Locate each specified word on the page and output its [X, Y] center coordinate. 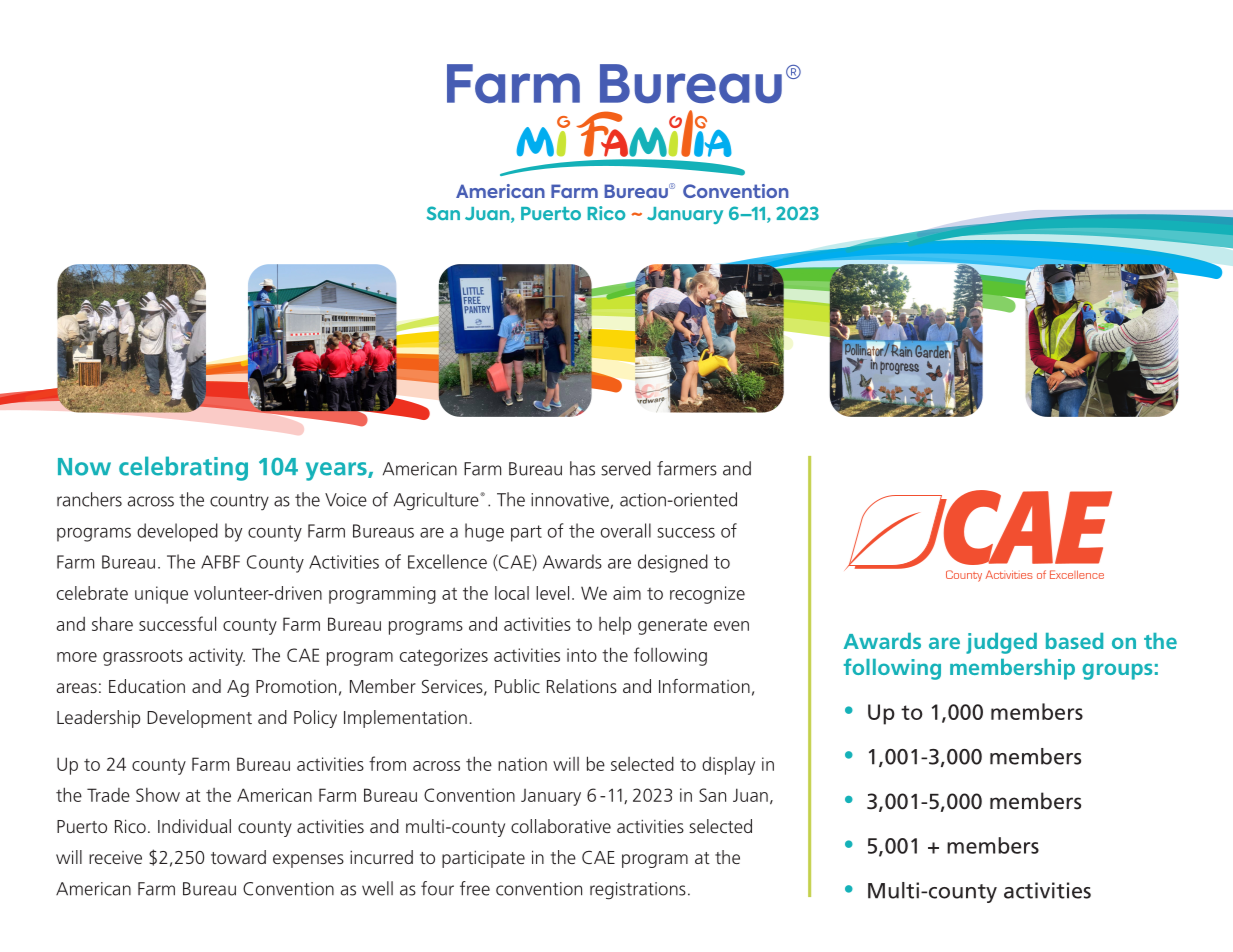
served [626, 468]
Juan [750, 795]
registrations [638, 891]
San [712, 795]
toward [238, 857]
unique [161, 595]
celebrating [183, 468]
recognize [707, 595]
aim [627, 593]
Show [158, 795]
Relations [582, 686]
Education [147, 686]
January [551, 797]
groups [1117, 671]
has [582, 468]
